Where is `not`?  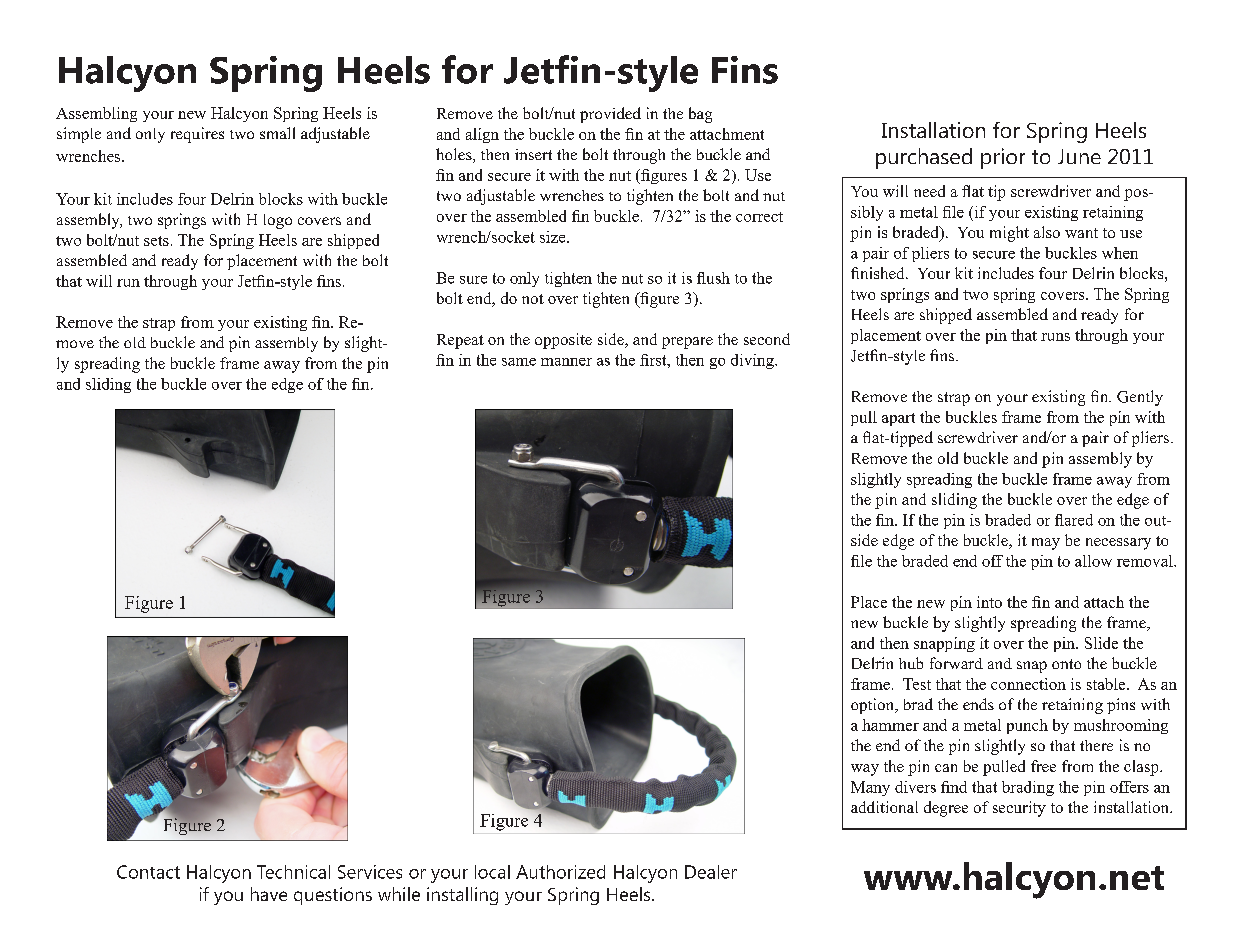 not is located at coordinates (533, 299).
